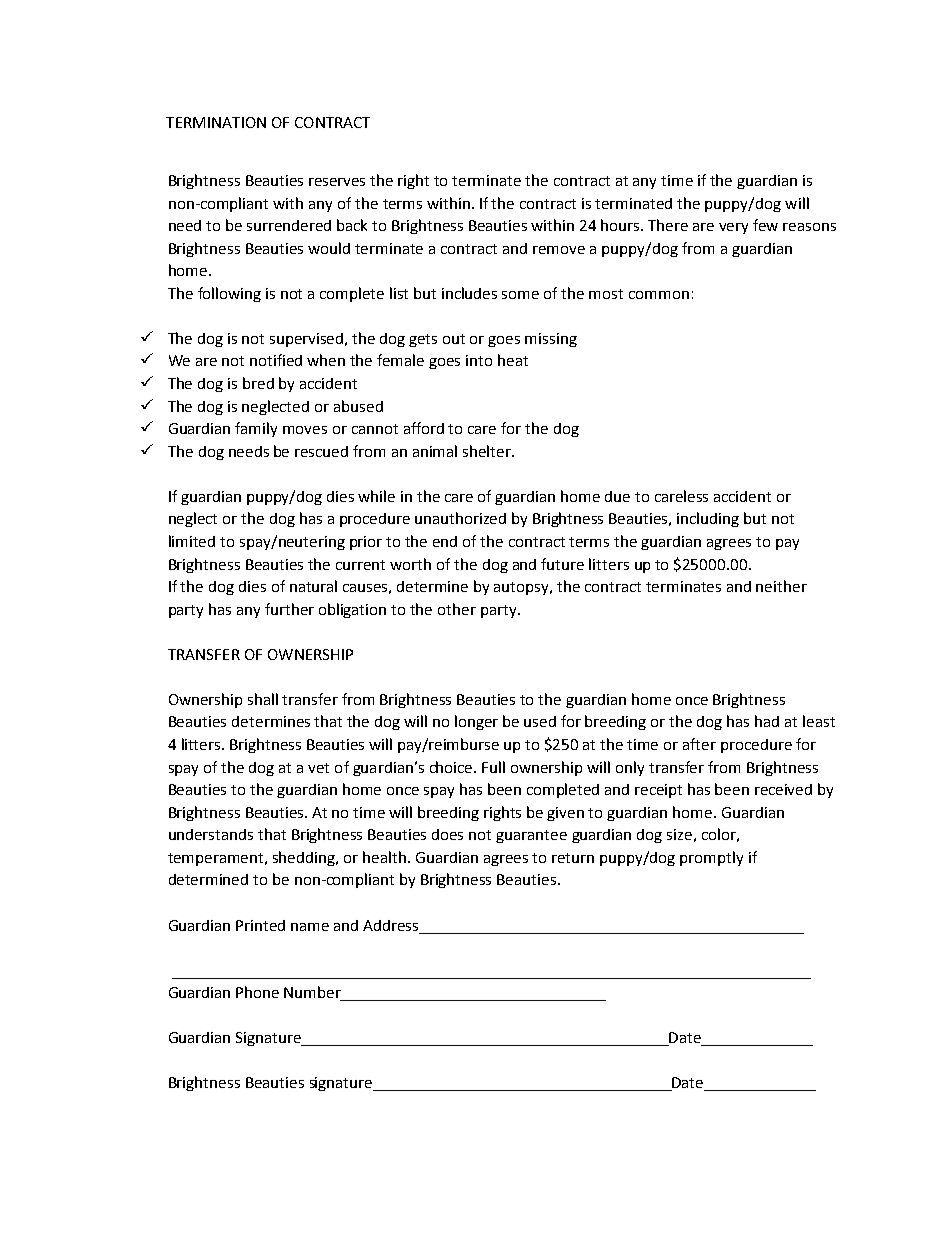 This document has width=952, height=1233. I want to click on promptly, so click(711, 858).
